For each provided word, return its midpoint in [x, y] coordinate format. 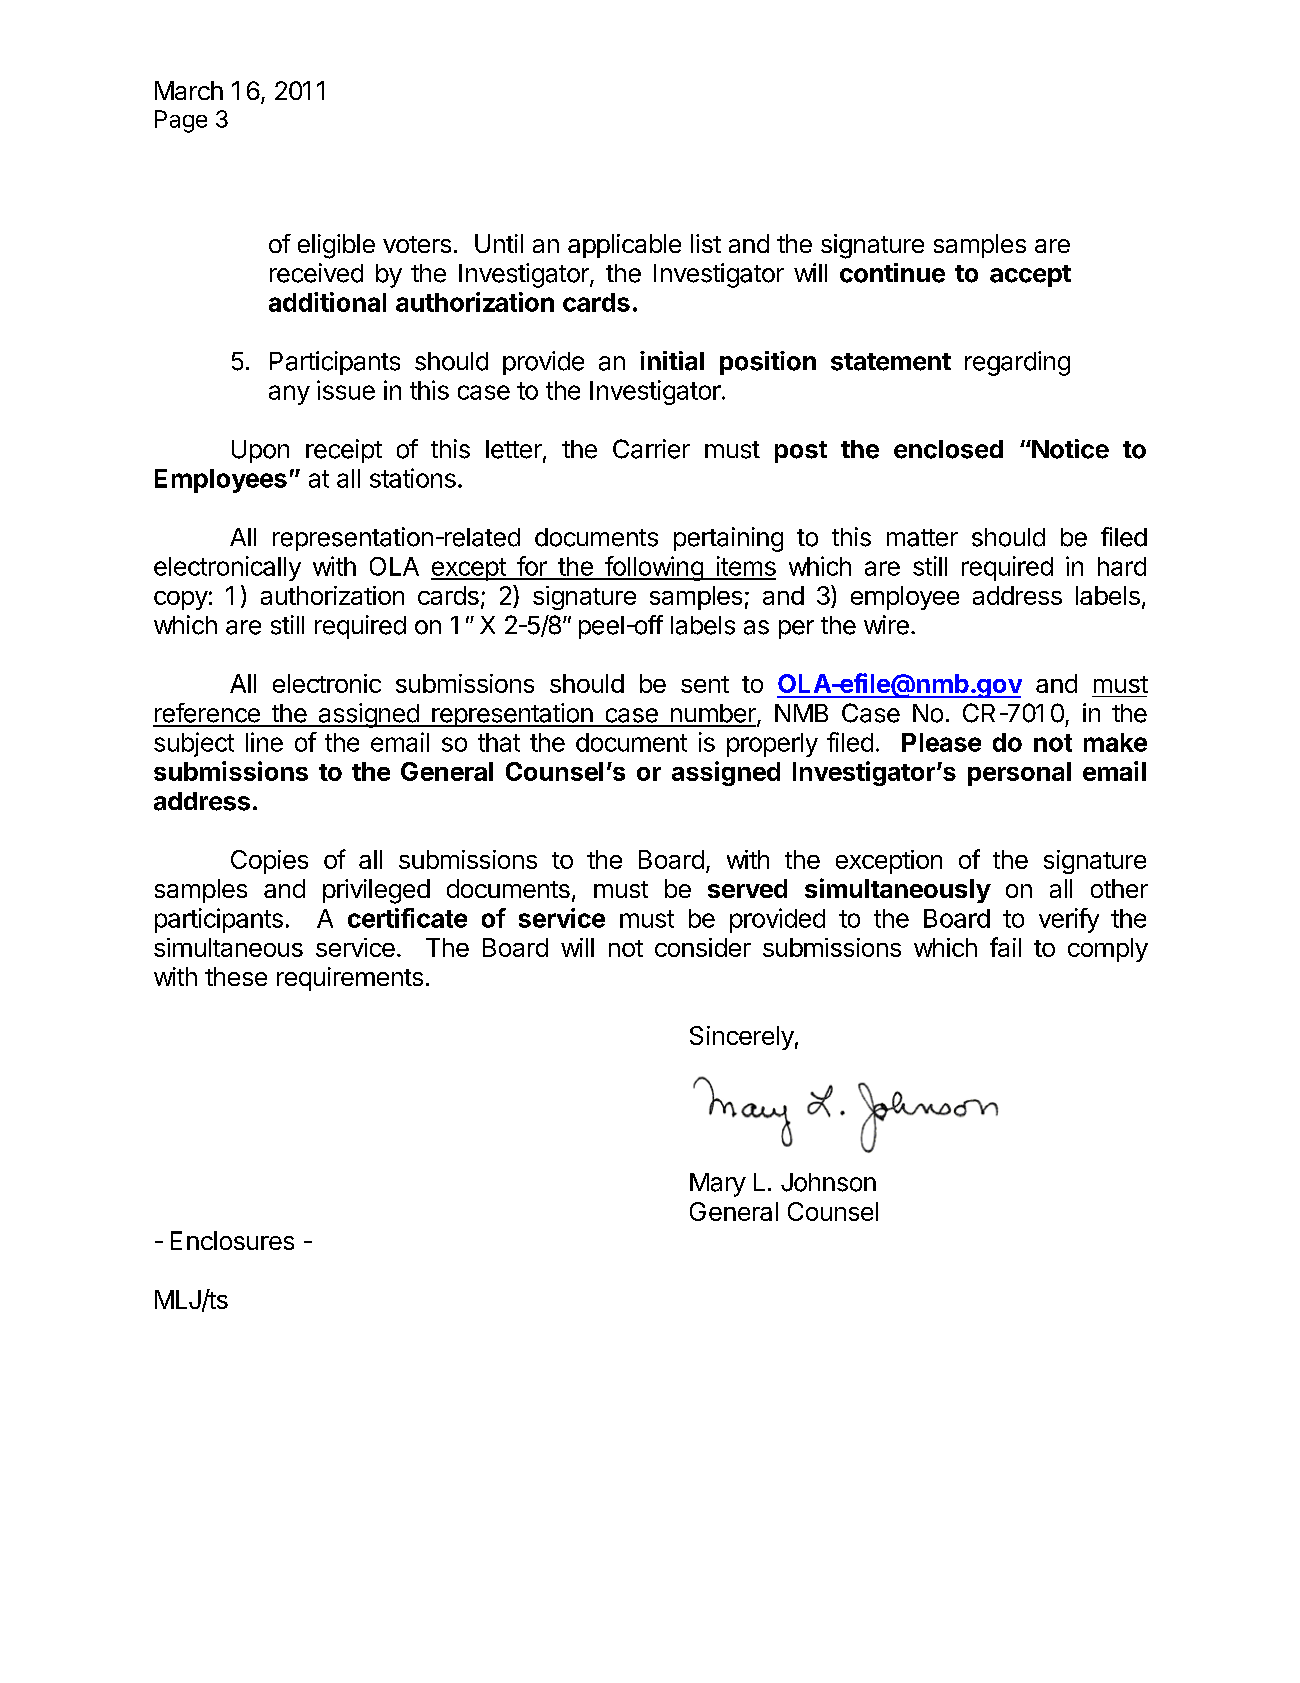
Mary [718, 1185]
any [289, 395]
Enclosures [232, 1240]
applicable [624, 246]
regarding [1017, 363]
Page [181, 121]
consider [703, 947]
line [264, 742]
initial [672, 361]
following [654, 568]
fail [1005, 947]
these [236, 976]
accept [1030, 276]
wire [886, 625]
